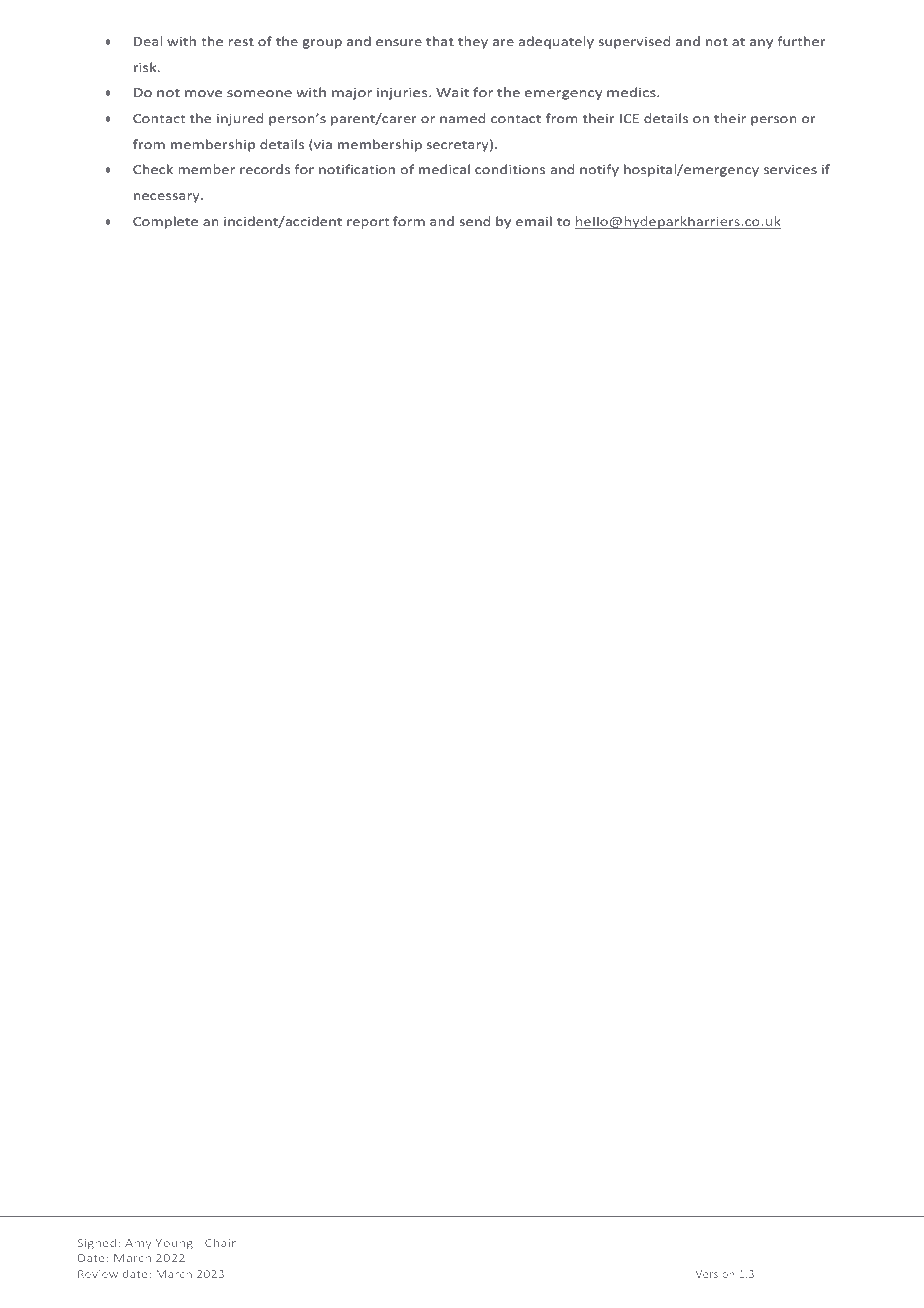 Image resolution: width=924 pixels, height=1308 pixels. I want to click on Version, so click(715, 1274).
